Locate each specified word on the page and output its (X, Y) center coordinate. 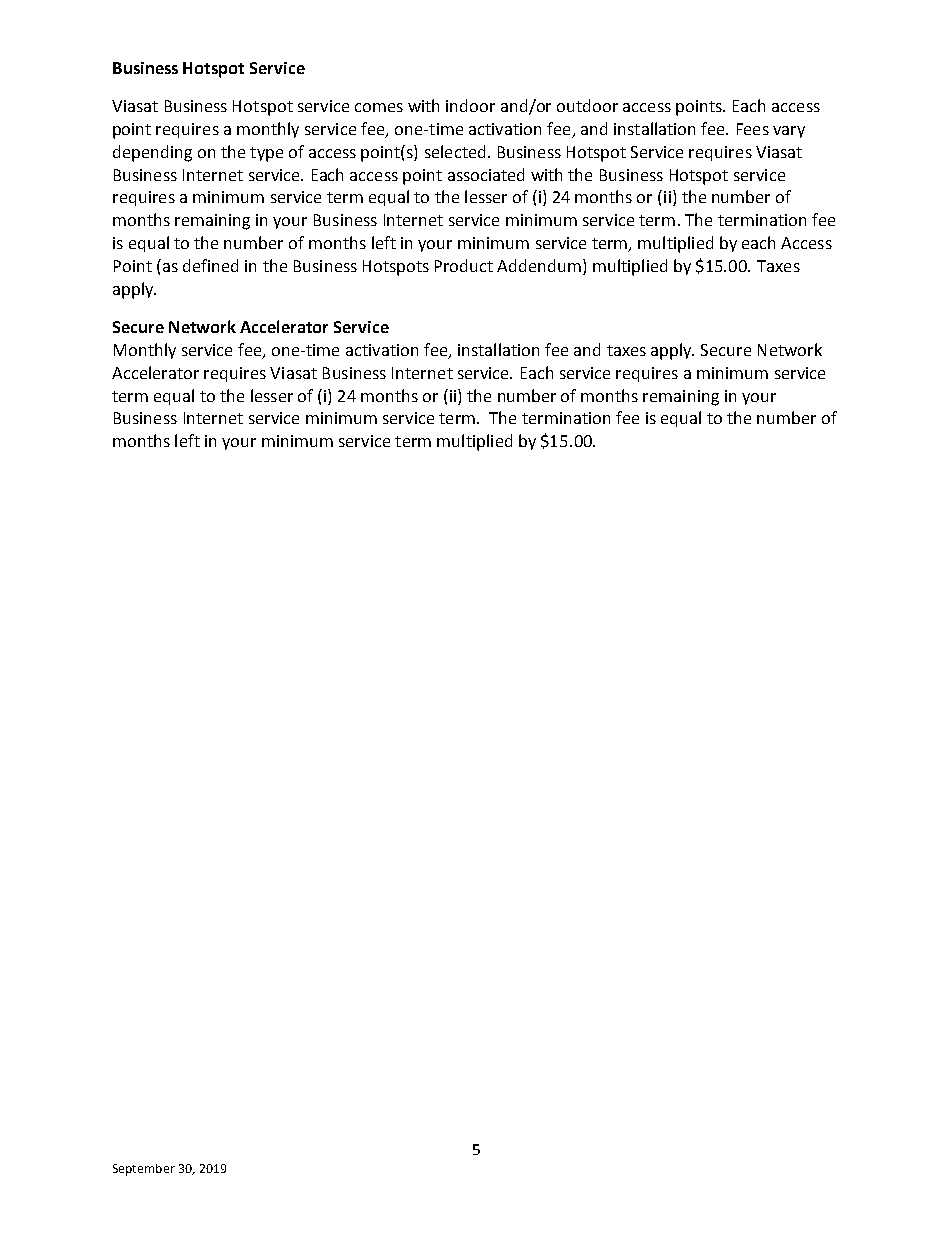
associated (486, 174)
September (144, 1170)
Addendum (539, 265)
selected (455, 151)
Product (464, 265)
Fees (753, 129)
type (266, 154)
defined (210, 265)
